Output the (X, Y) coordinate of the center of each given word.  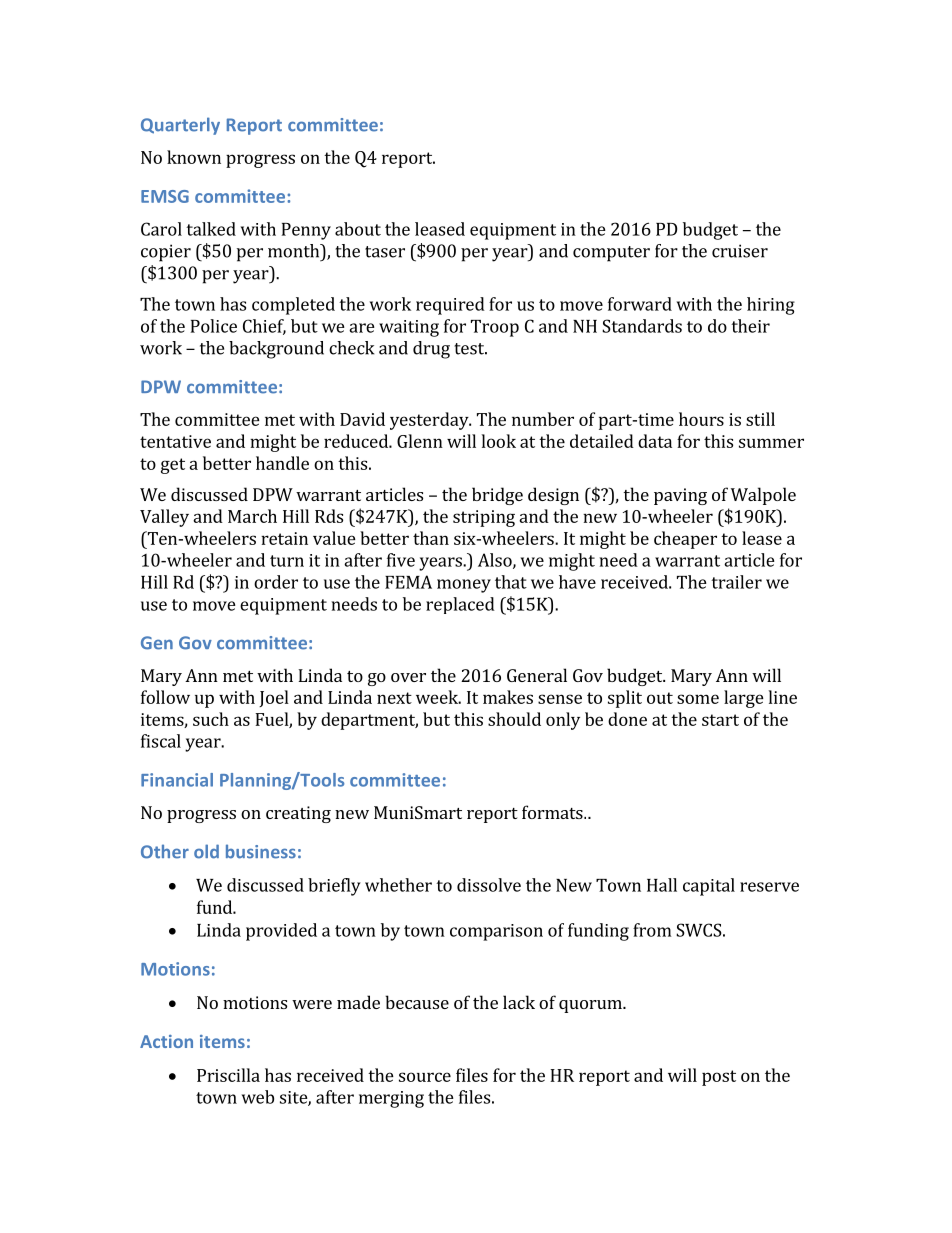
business (261, 851)
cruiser (740, 251)
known (194, 157)
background (276, 350)
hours (701, 419)
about (358, 229)
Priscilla (228, 1075)
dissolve (489, 885)
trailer (736, 582)
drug (431, 350)
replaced (460, 605)
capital (709, 887)
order (276, 582)
